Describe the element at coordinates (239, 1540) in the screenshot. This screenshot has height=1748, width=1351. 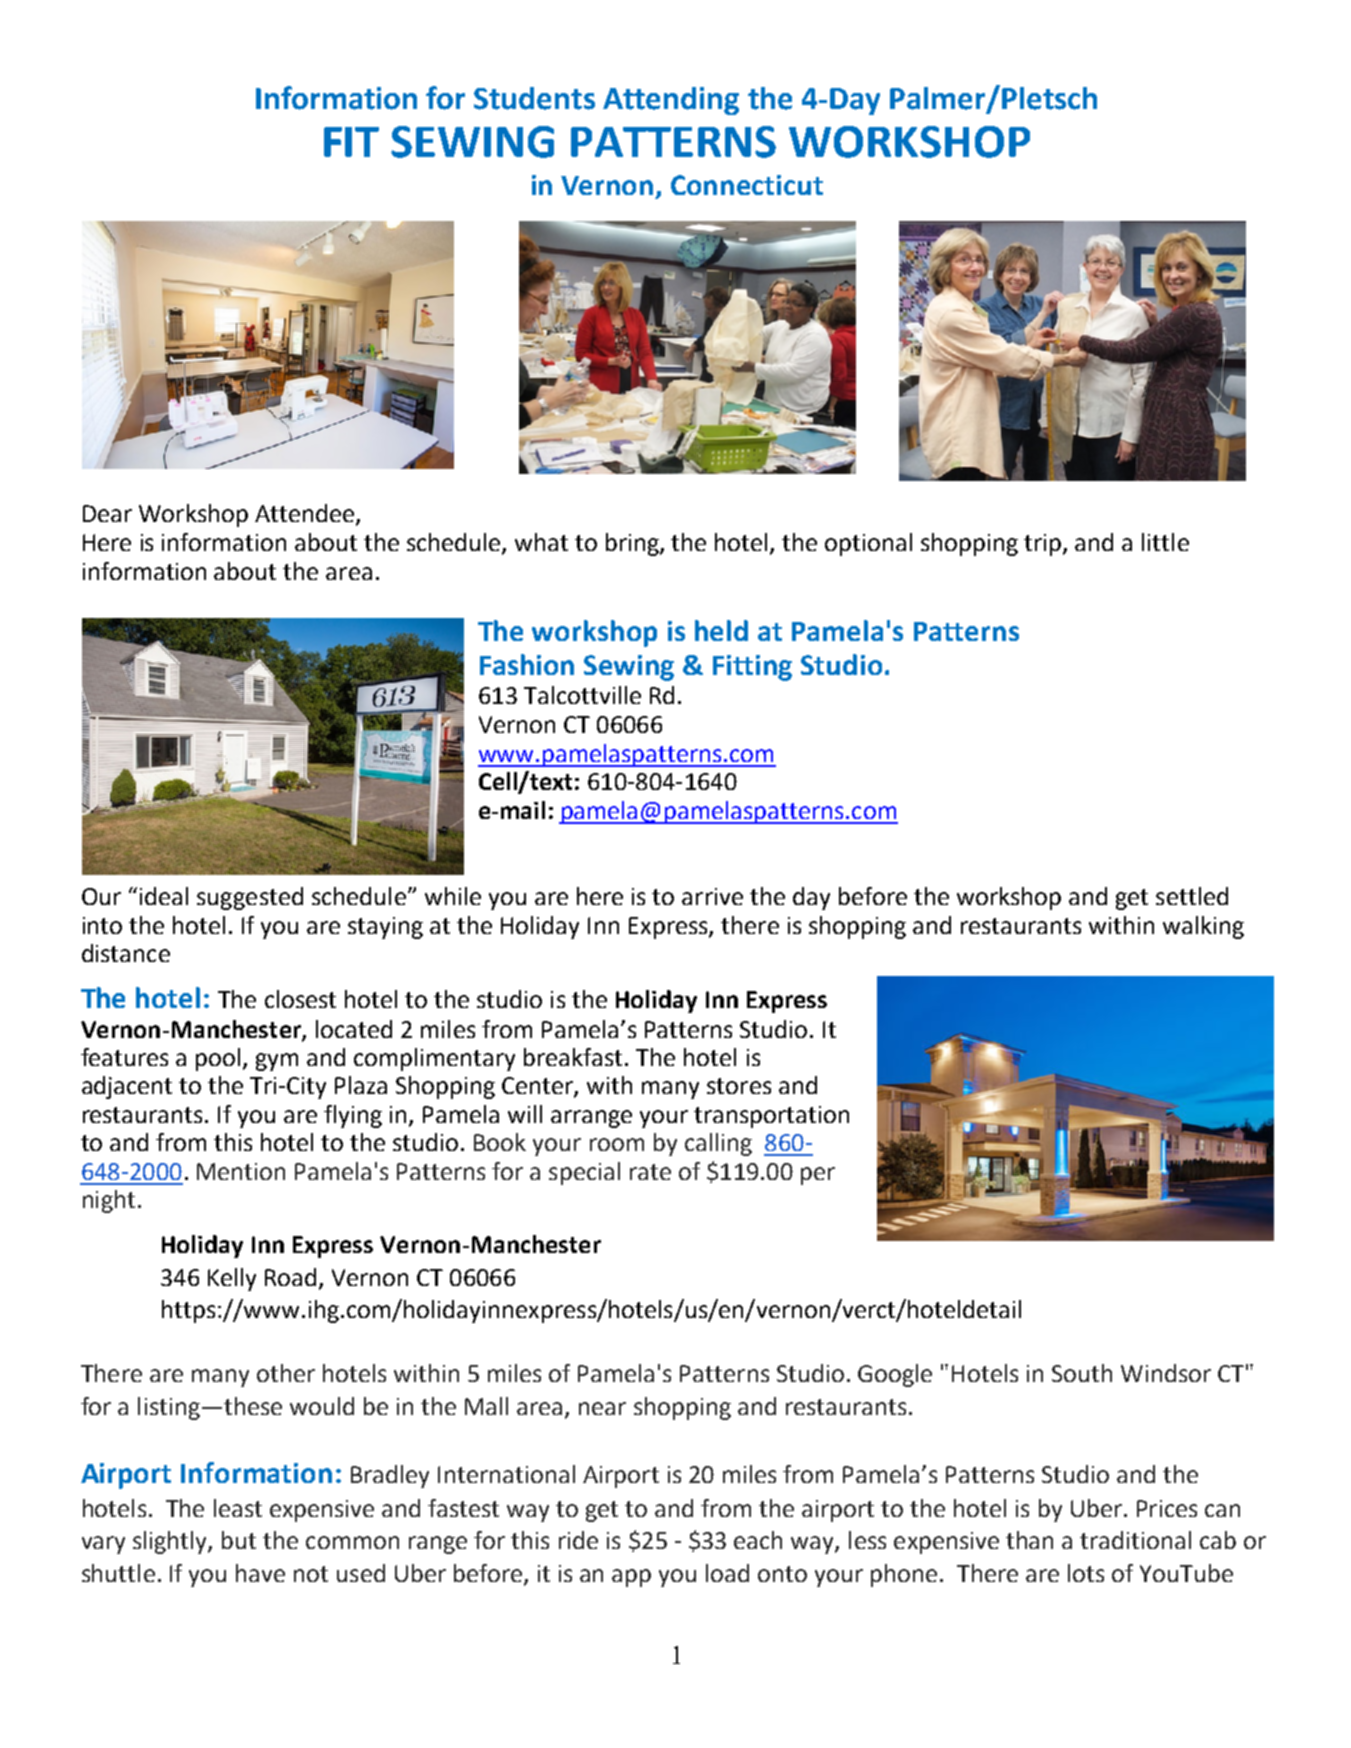
I see `but` at that location.
